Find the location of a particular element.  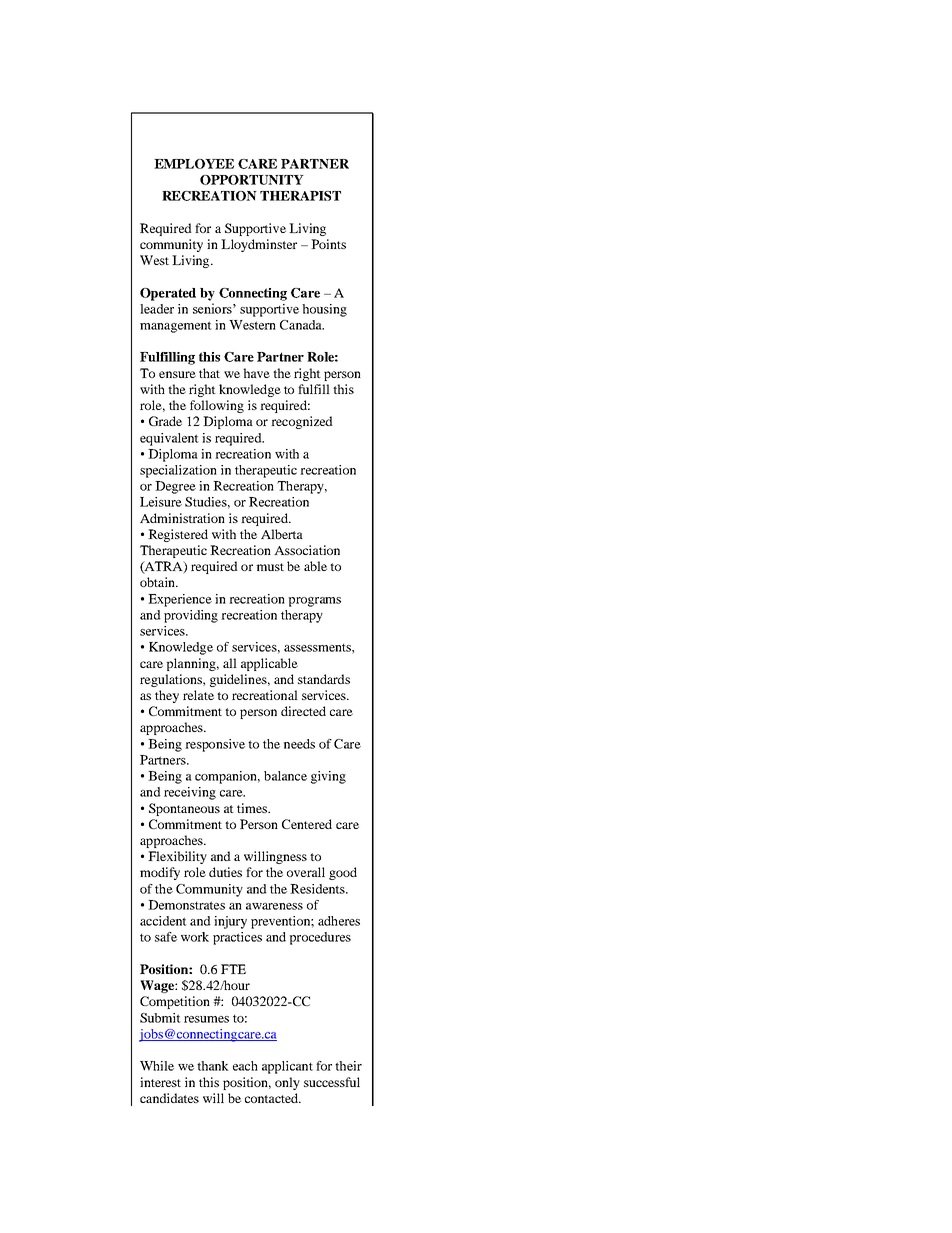

Association is located at coordinates (307, 550).
